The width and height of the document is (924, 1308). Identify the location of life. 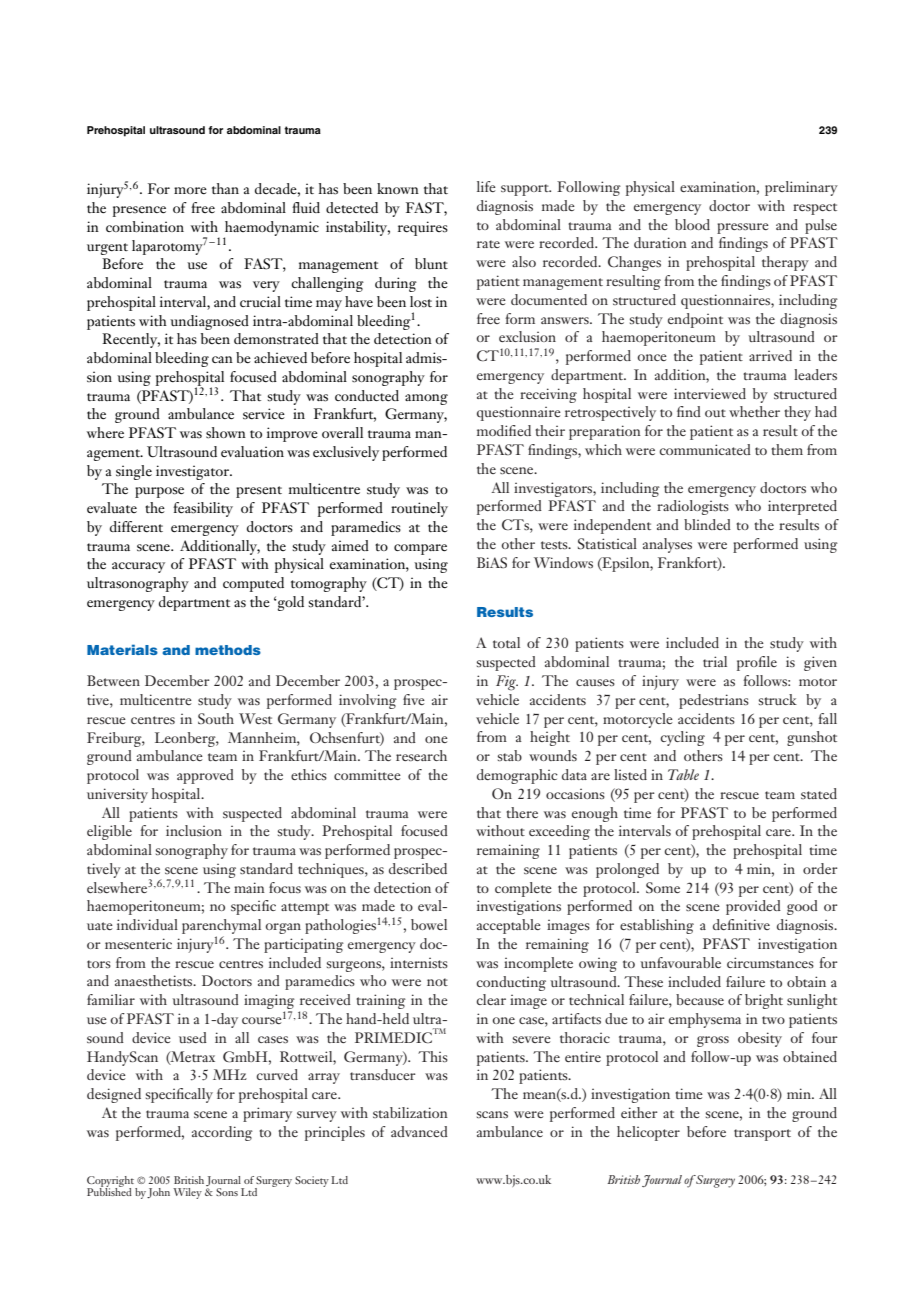
(486, 186).
